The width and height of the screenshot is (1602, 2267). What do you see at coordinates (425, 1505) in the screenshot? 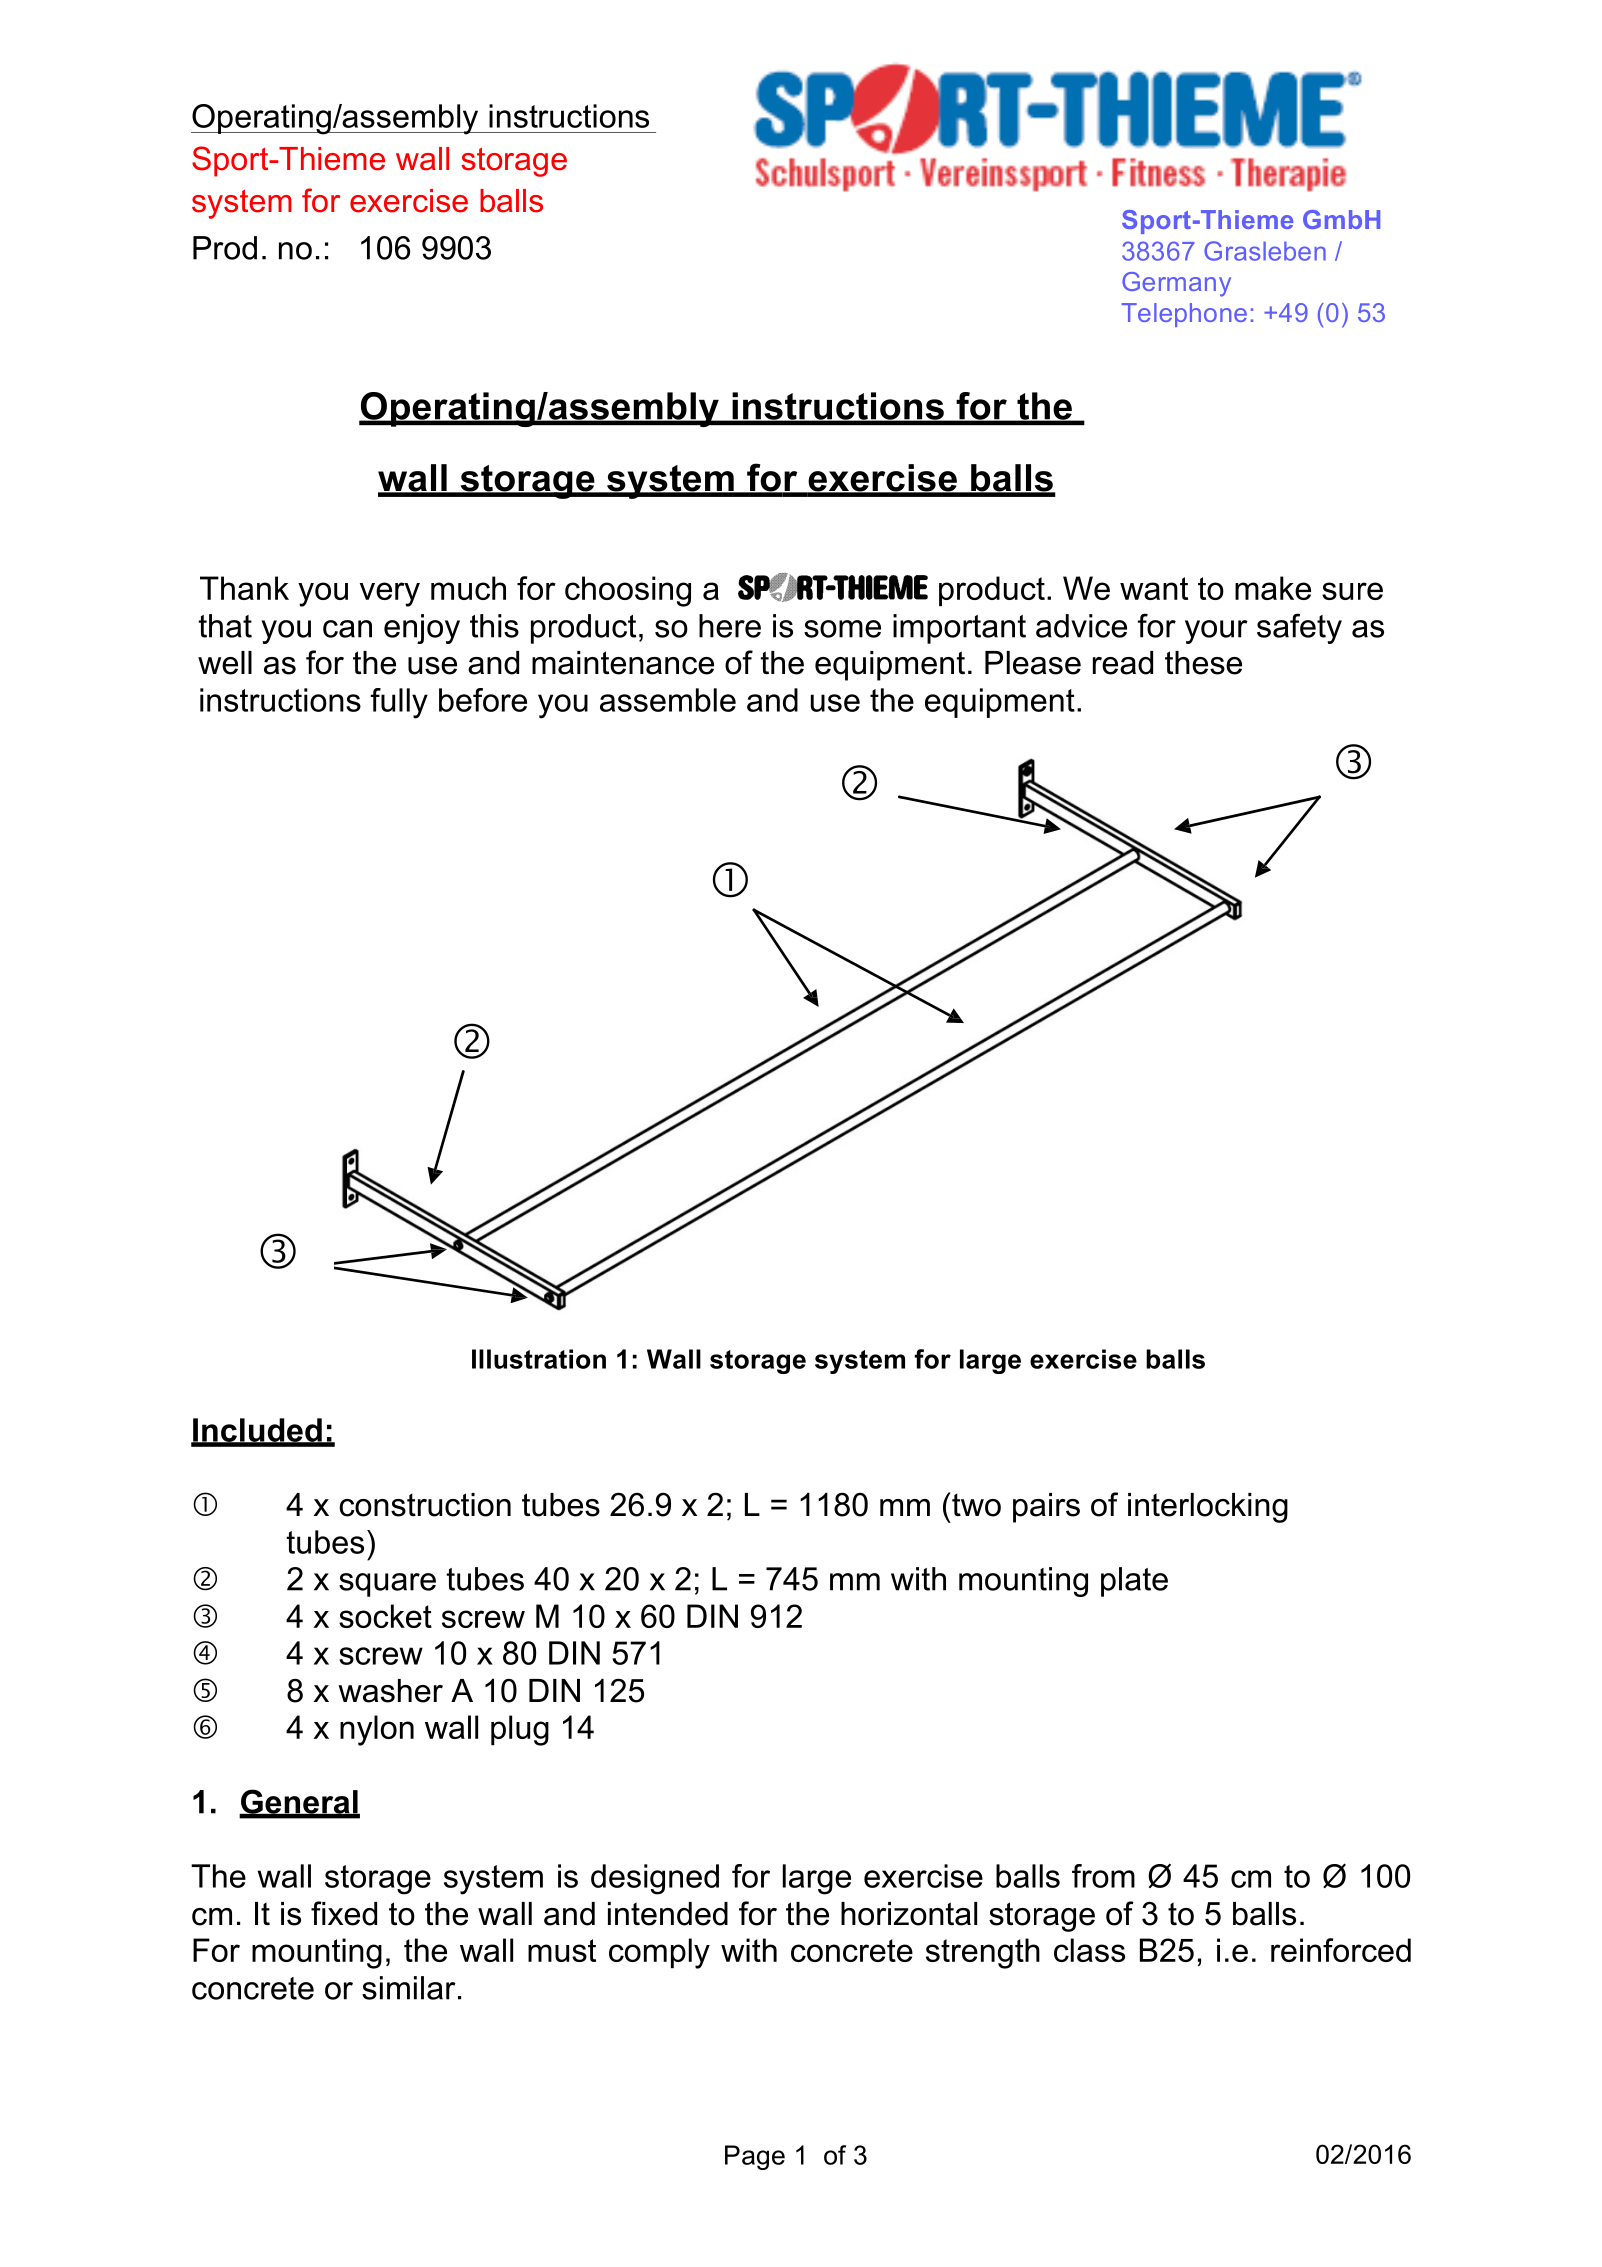
I see `construction` at bounding box center [425, 1505].
